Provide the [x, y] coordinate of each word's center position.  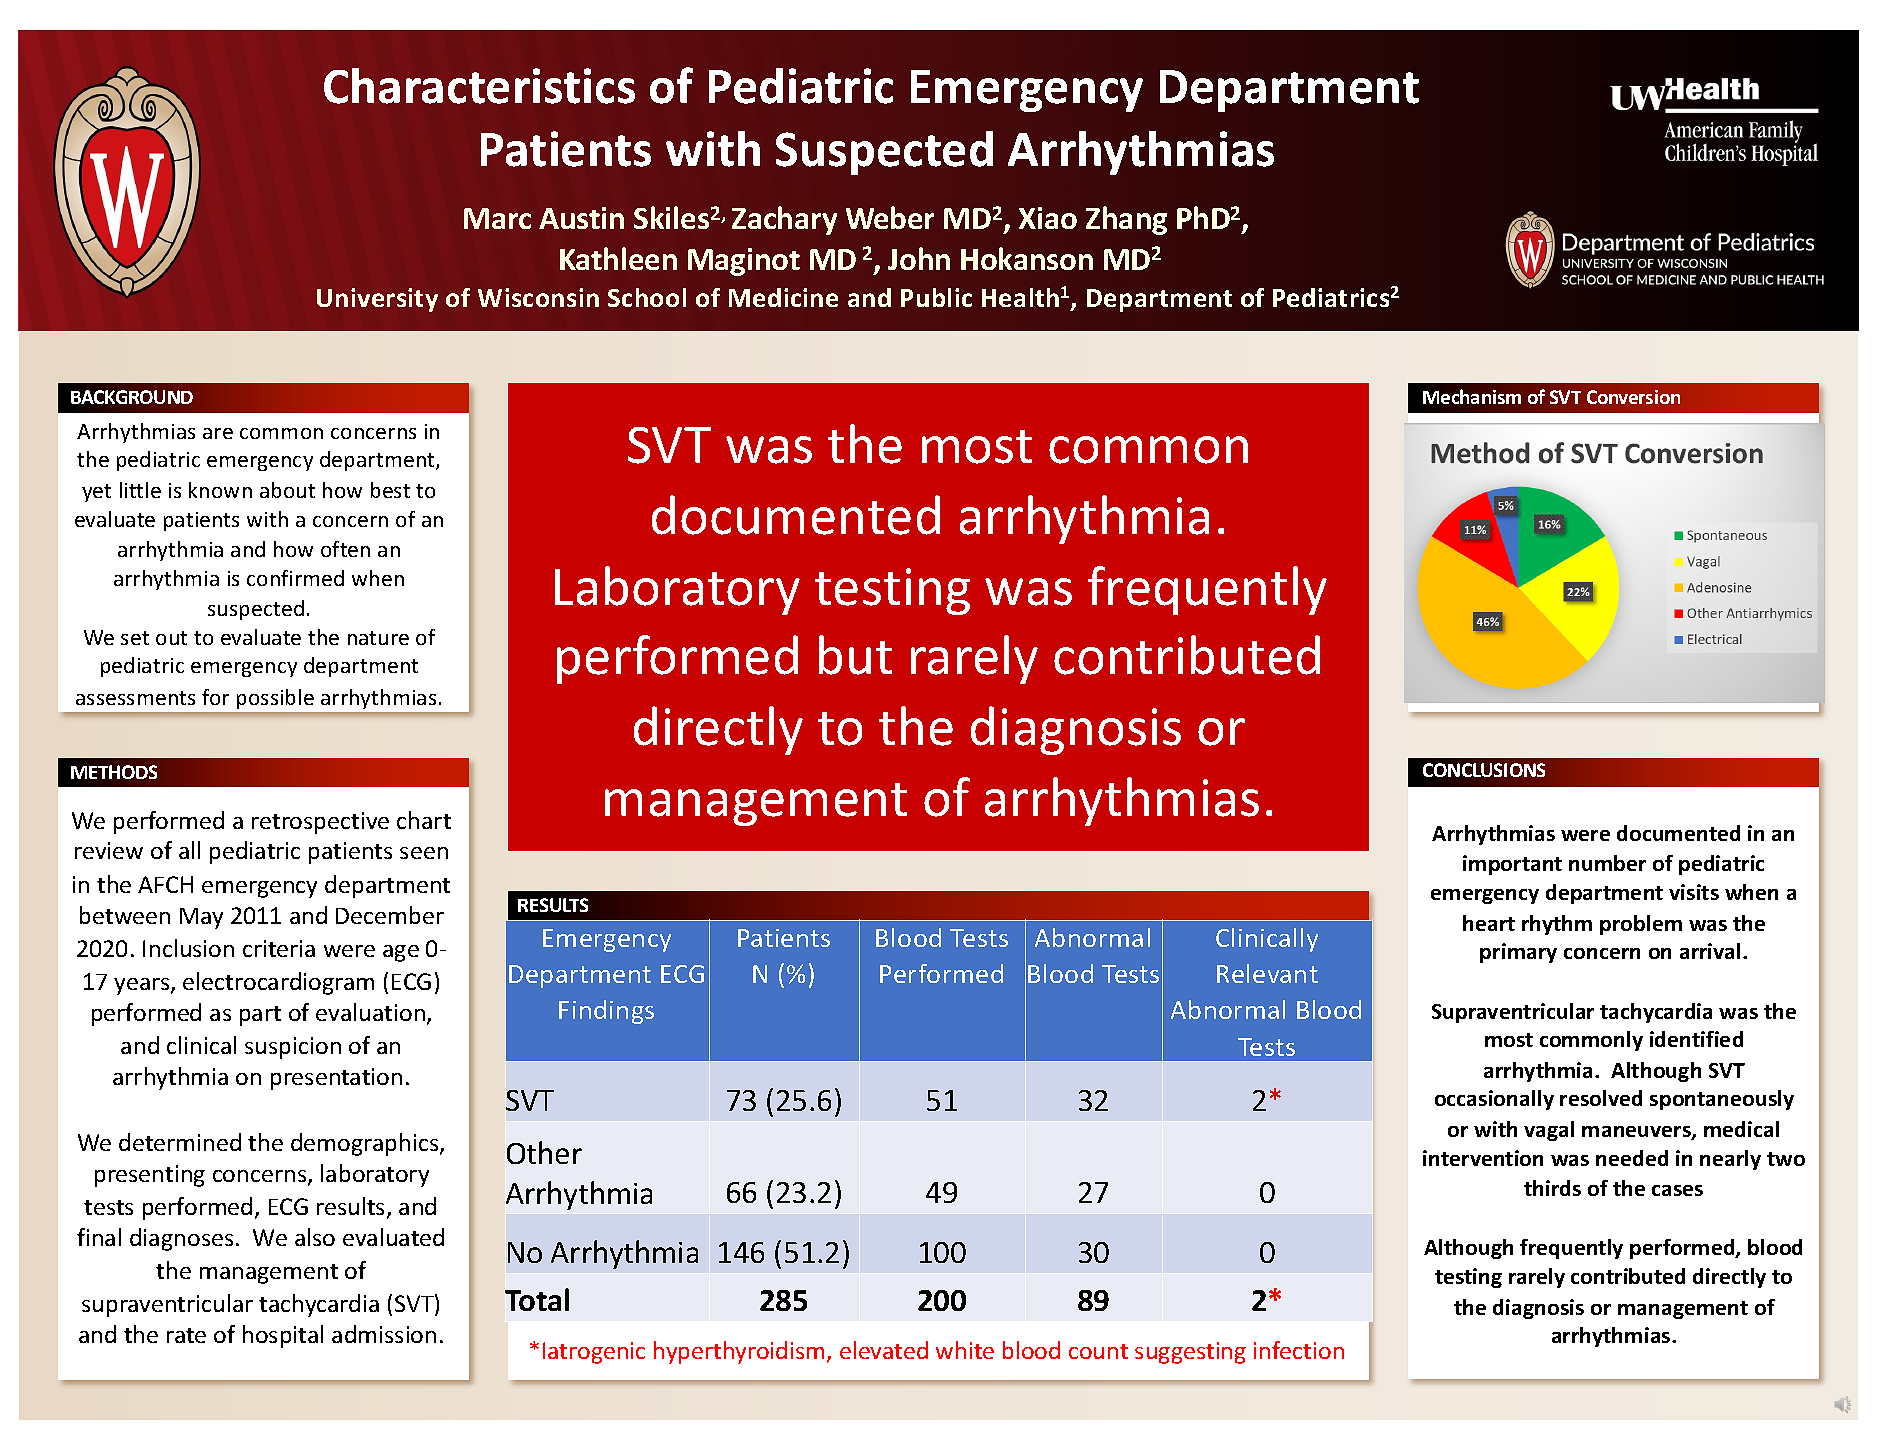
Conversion [1633, 397]
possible [275, 699]
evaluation [370, 1012]
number [1607, 863]
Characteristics [479, 86]
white [965, 1350]
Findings [606, 1012]
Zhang [1126, 220]
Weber [890, 217]
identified [1696, 1039]
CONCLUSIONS [1484, 770]
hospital [283, 1336]
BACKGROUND [132, 397]
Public [936, 297]
